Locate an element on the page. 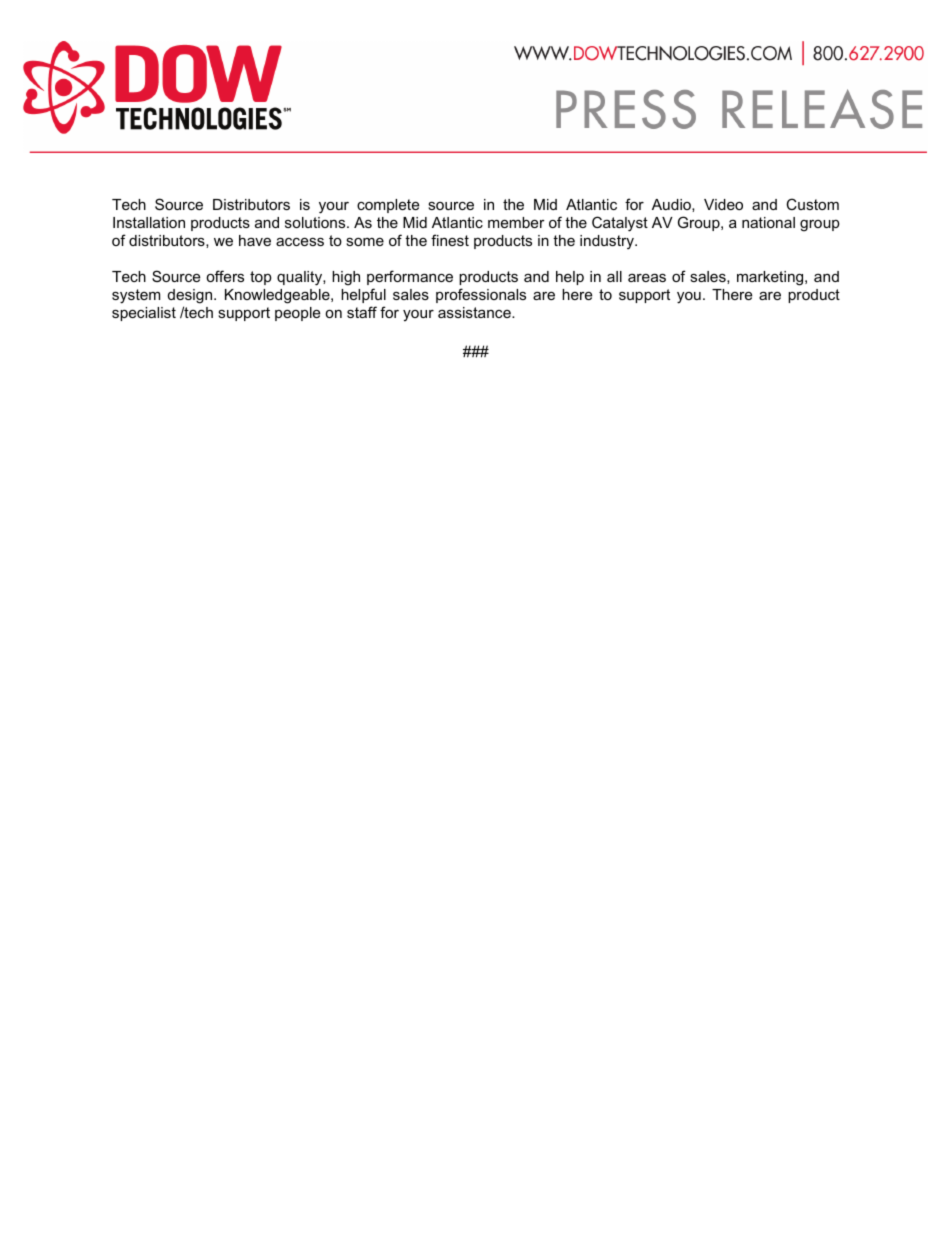 The image size is (952, 1233). areas is located at coordinates (647, 277).
